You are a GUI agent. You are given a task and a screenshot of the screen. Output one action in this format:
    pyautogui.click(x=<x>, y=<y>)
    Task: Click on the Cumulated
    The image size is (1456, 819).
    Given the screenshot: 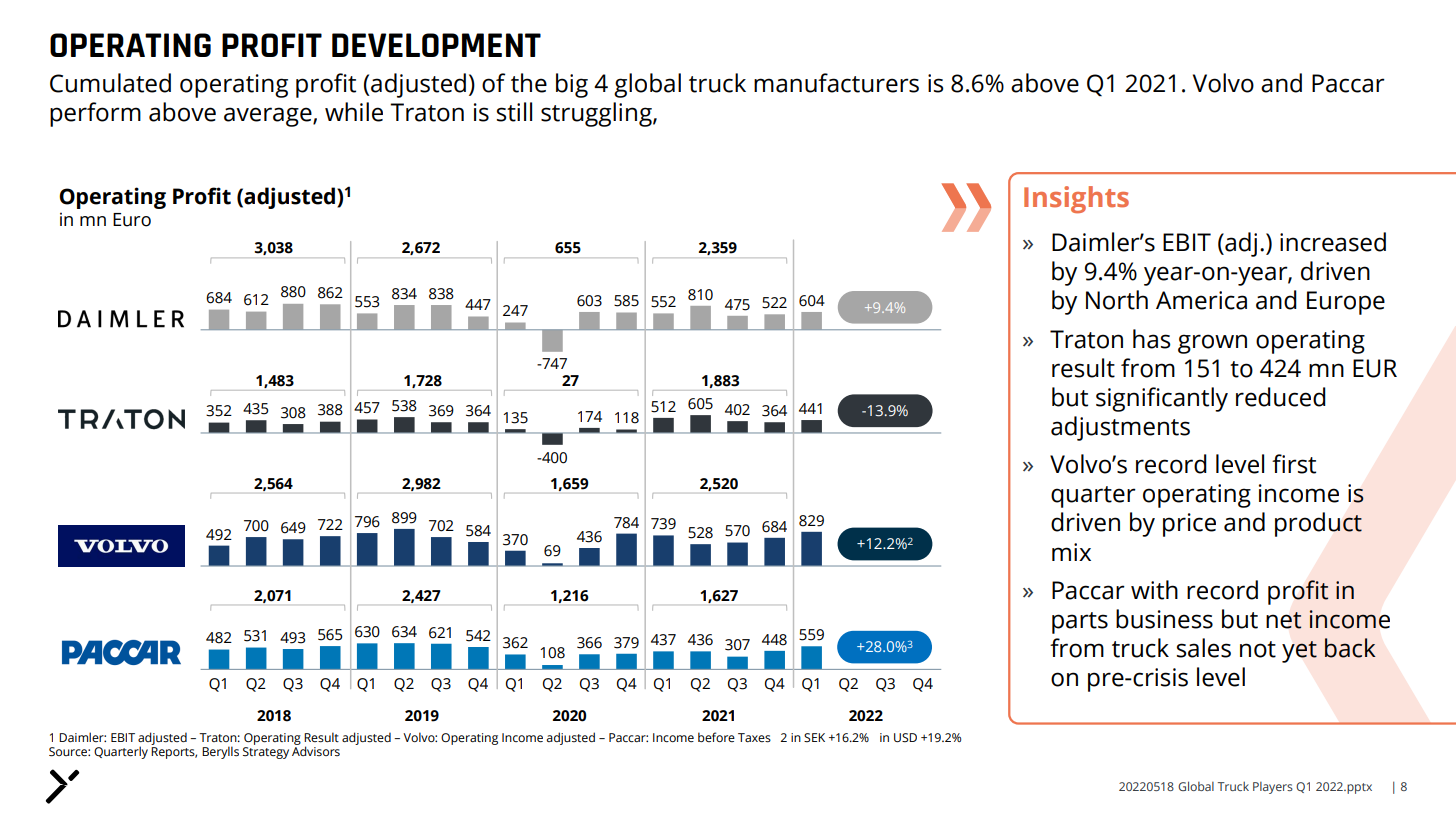 What is the action you would take?
    pyautogui.click(x=110, y=83)
